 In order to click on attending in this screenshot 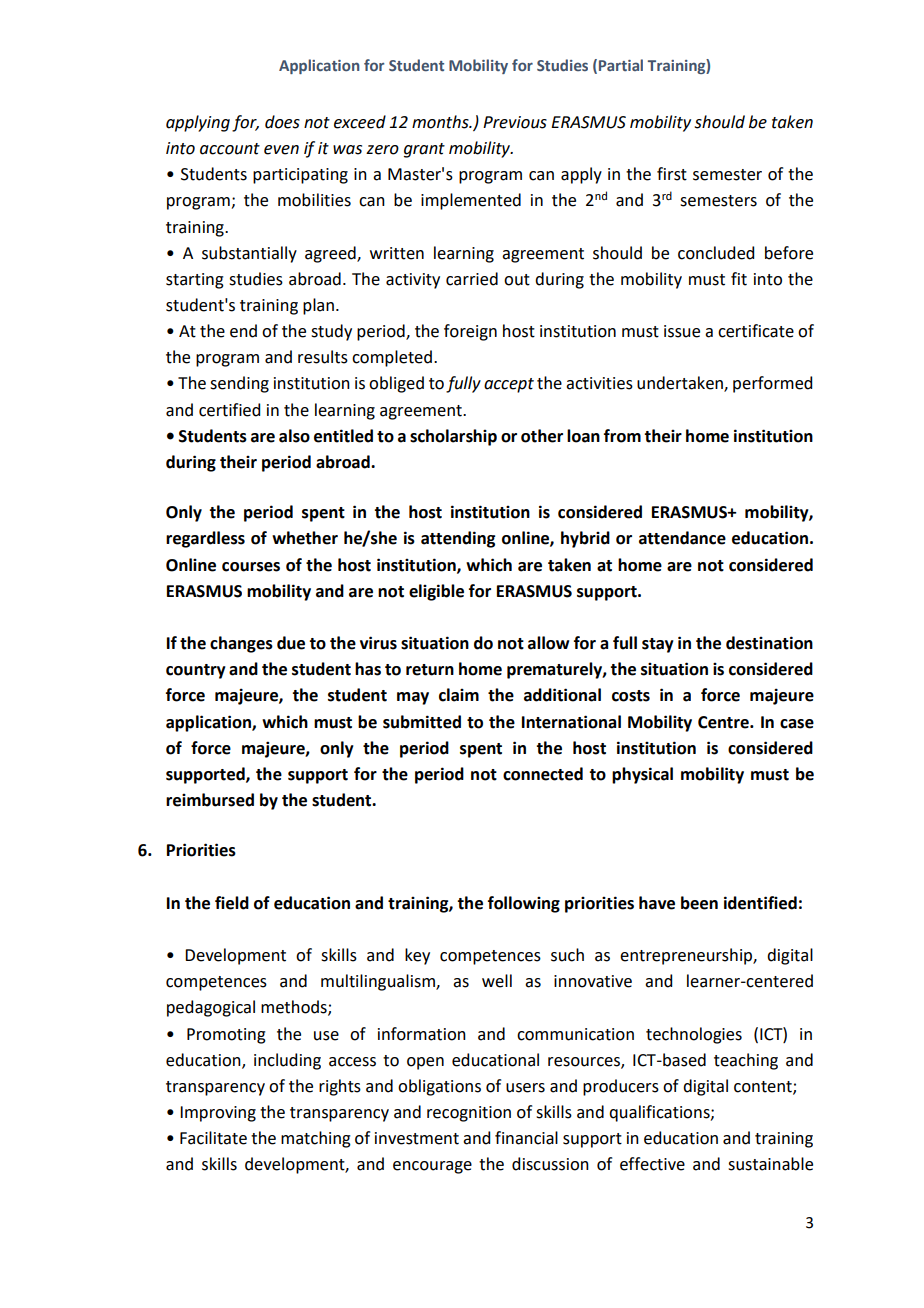, I will do `click(458, 539)`.
